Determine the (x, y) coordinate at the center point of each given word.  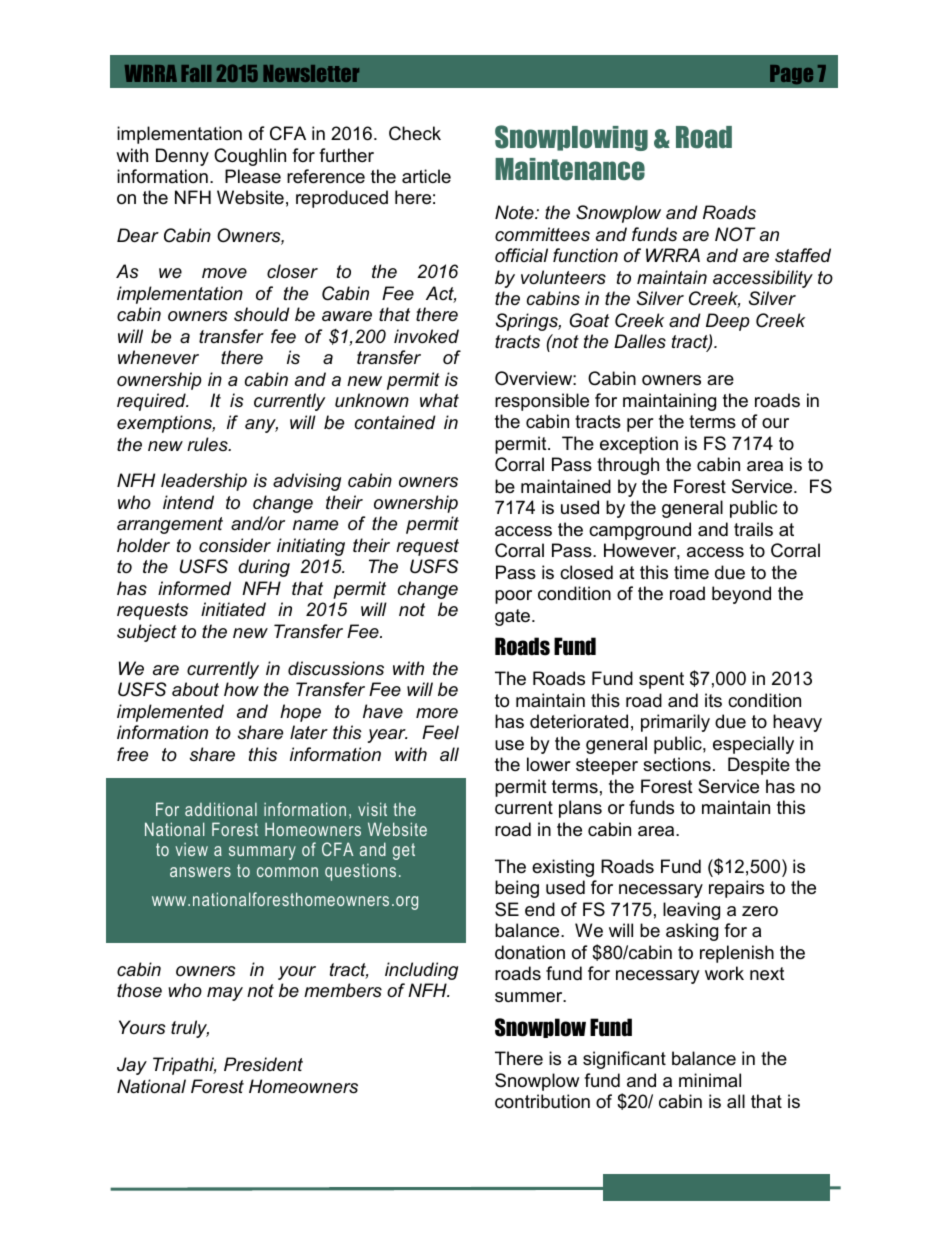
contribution (542, 1101)
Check (415, 133)
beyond (741, 595)
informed (194, 588)
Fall (196, 73)
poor (513, 597)
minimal (710, 1080)
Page (791, 74)
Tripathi (184, 1066)
